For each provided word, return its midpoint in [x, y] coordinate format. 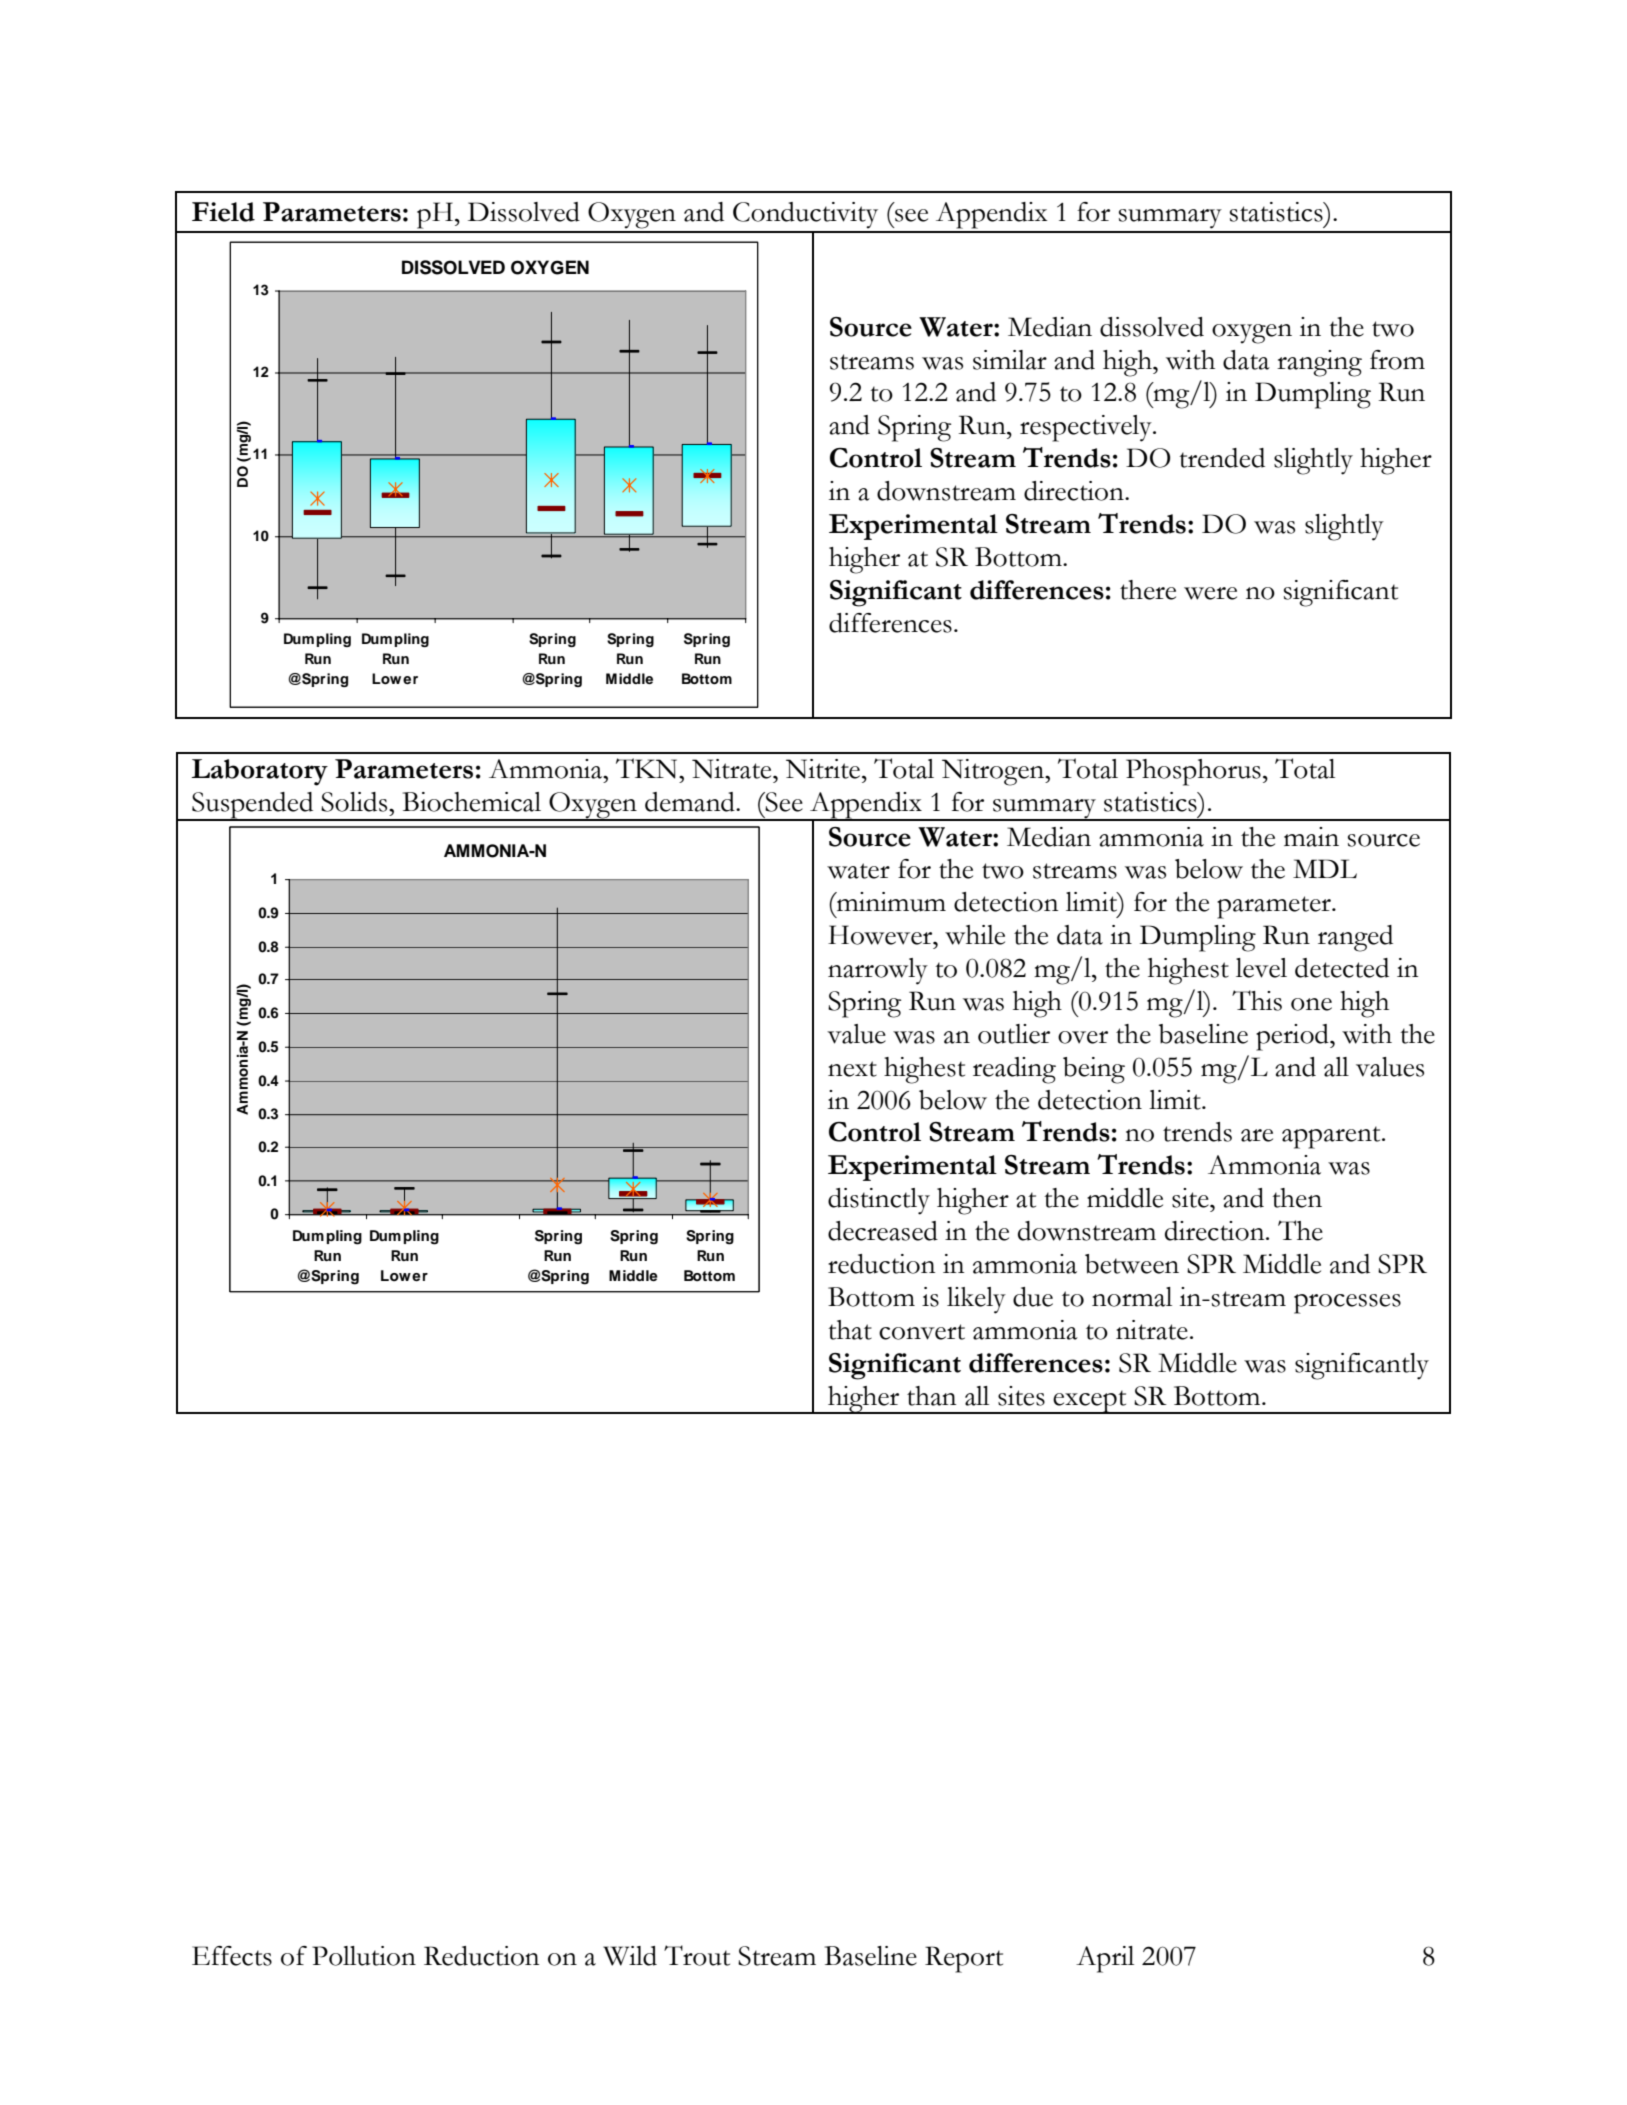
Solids [355, 802]
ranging [1319, 363]
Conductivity [805, 215]
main [1311, 837]
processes [1347, 1304]
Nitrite [823, 769]
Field [223, 212]
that [850, 1330]
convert [922, 1332]
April [1105, 1959]
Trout [697, 1955]
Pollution [364, 1956]
